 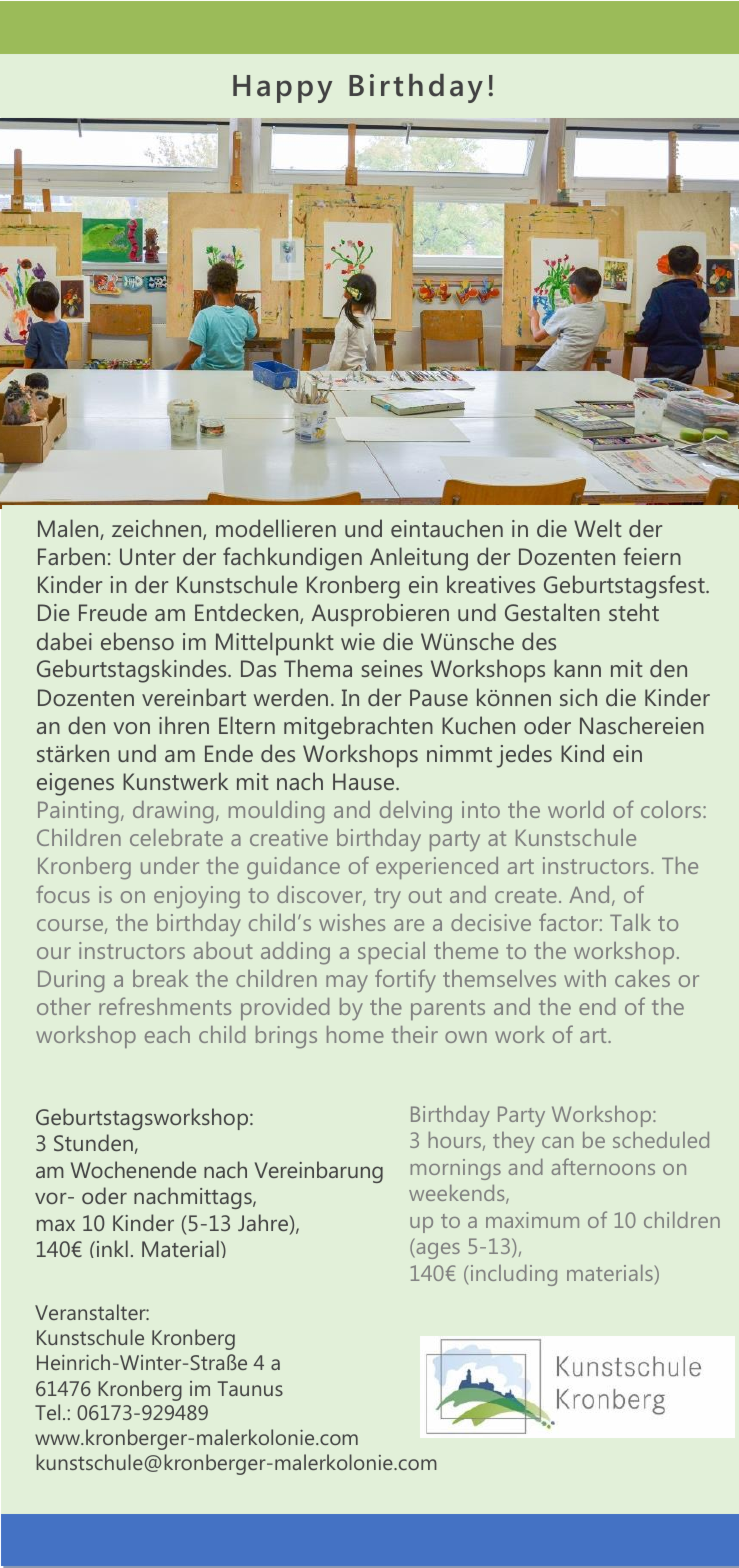 What do you see at coordinates (387, 898) in the document?
I see `try` at bounding box center [387, 898].
